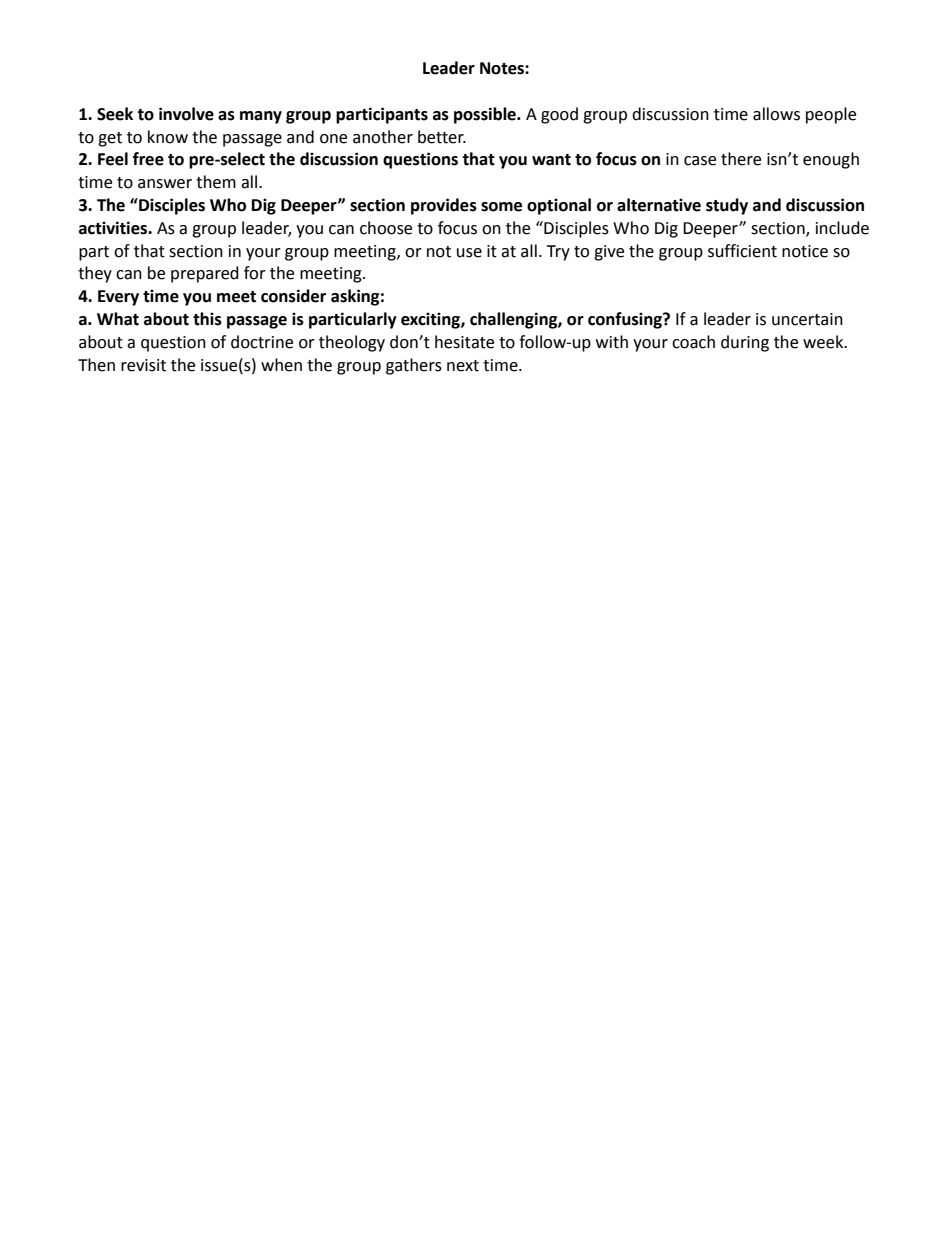 The height and width of the screenshot is (1233, 952). What do you see at coordinates (776, 114) in the screenshot?
I see `allows` at bounding box center [776, 114].
